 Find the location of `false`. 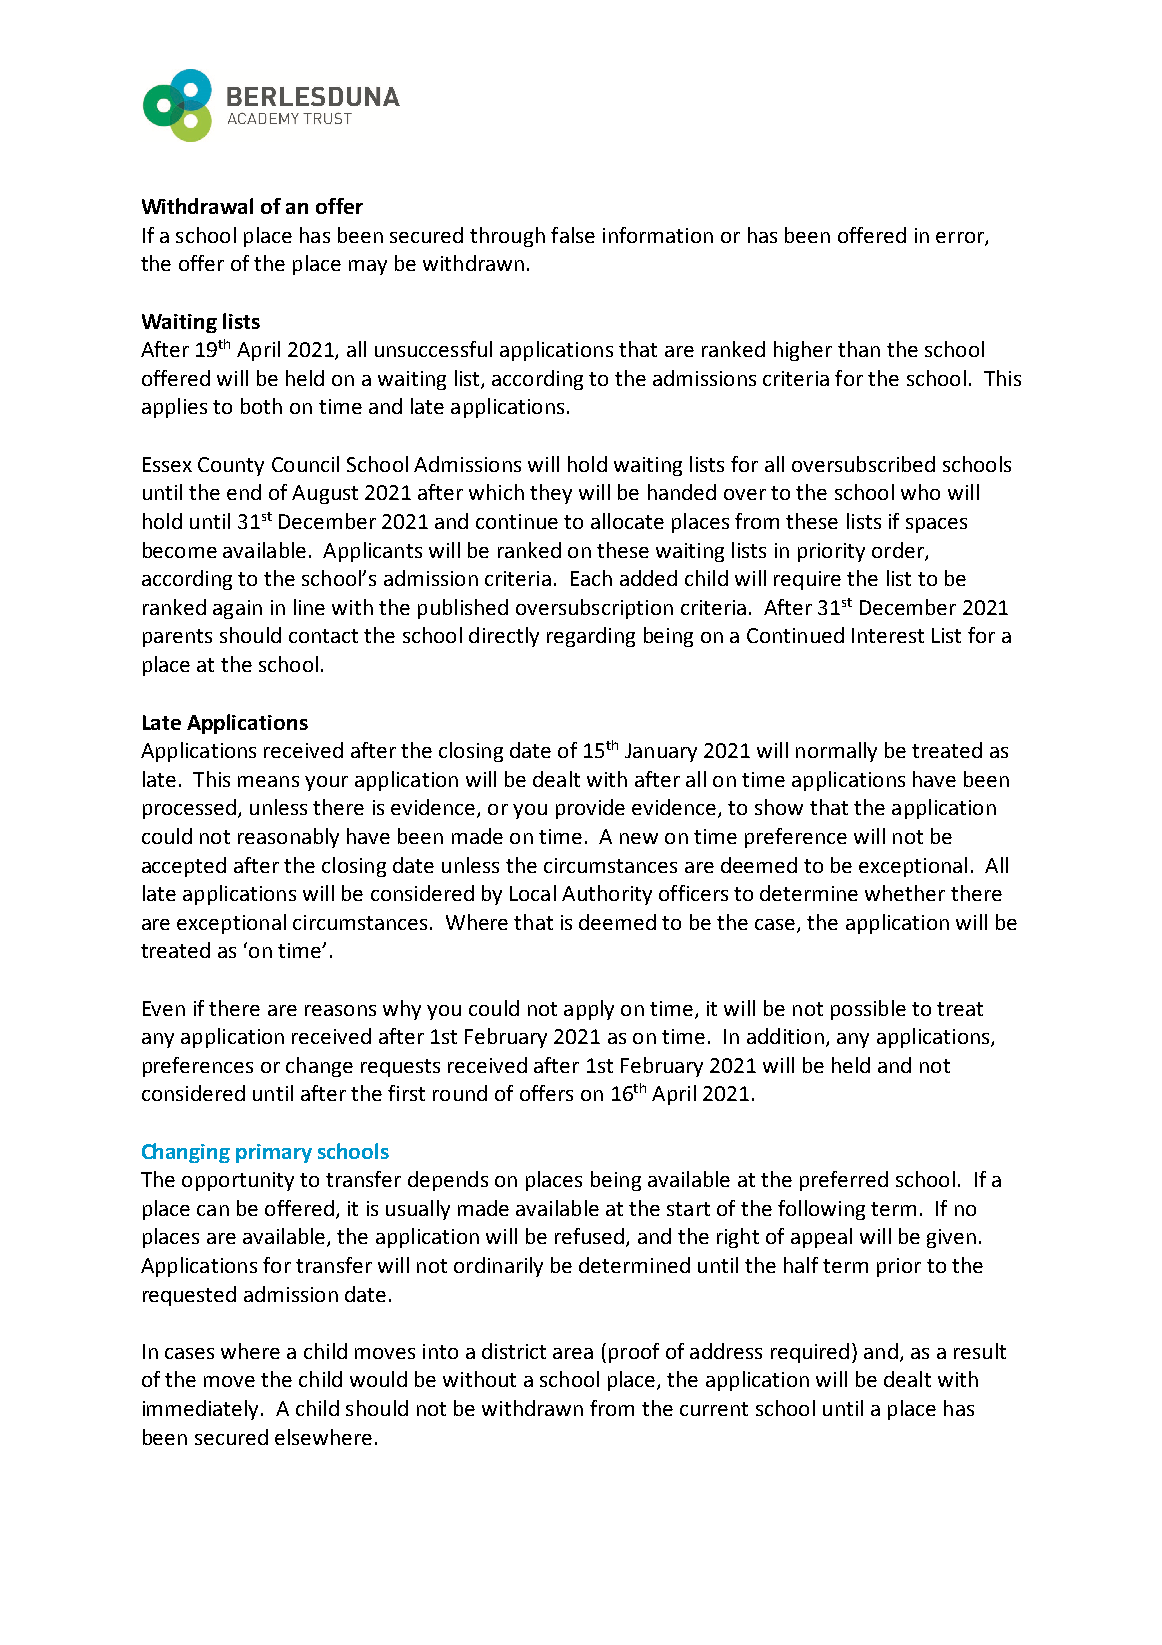

false is located at coordinates (573, 235).
